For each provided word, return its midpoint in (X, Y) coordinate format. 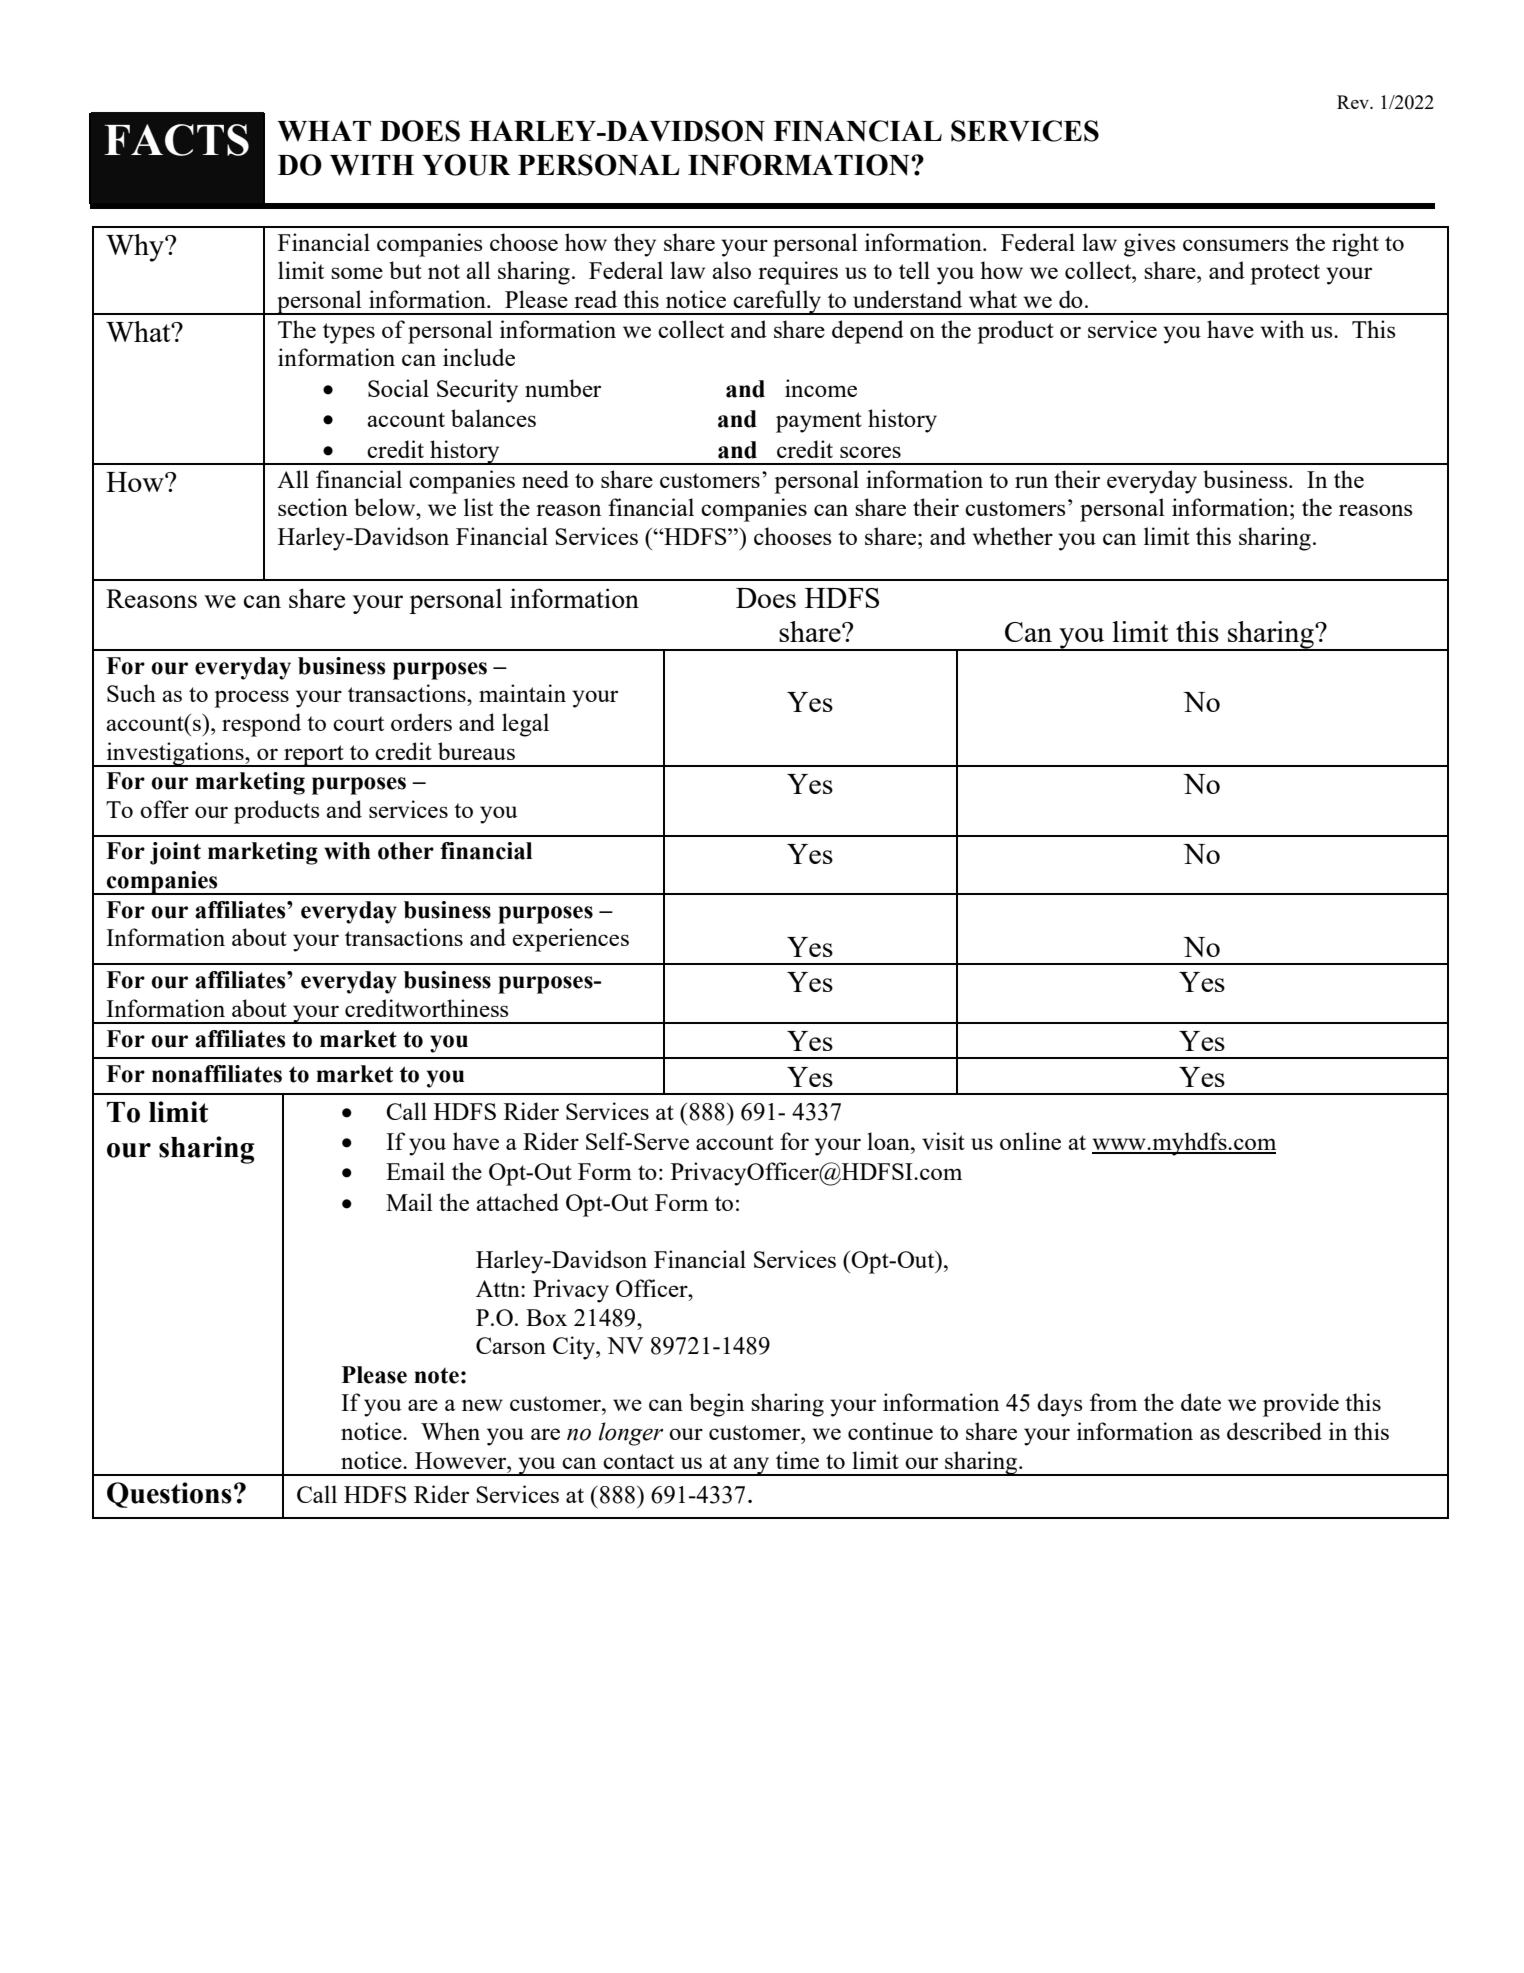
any (752, 1466)
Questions (169, 1495)
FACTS (176, 140)
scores (870, 452)
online (1030, 1141)
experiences (570, 940)
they (635, 245)
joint (175, 853)
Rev (1354, 102)
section (313, 507)
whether (1012, 536)
